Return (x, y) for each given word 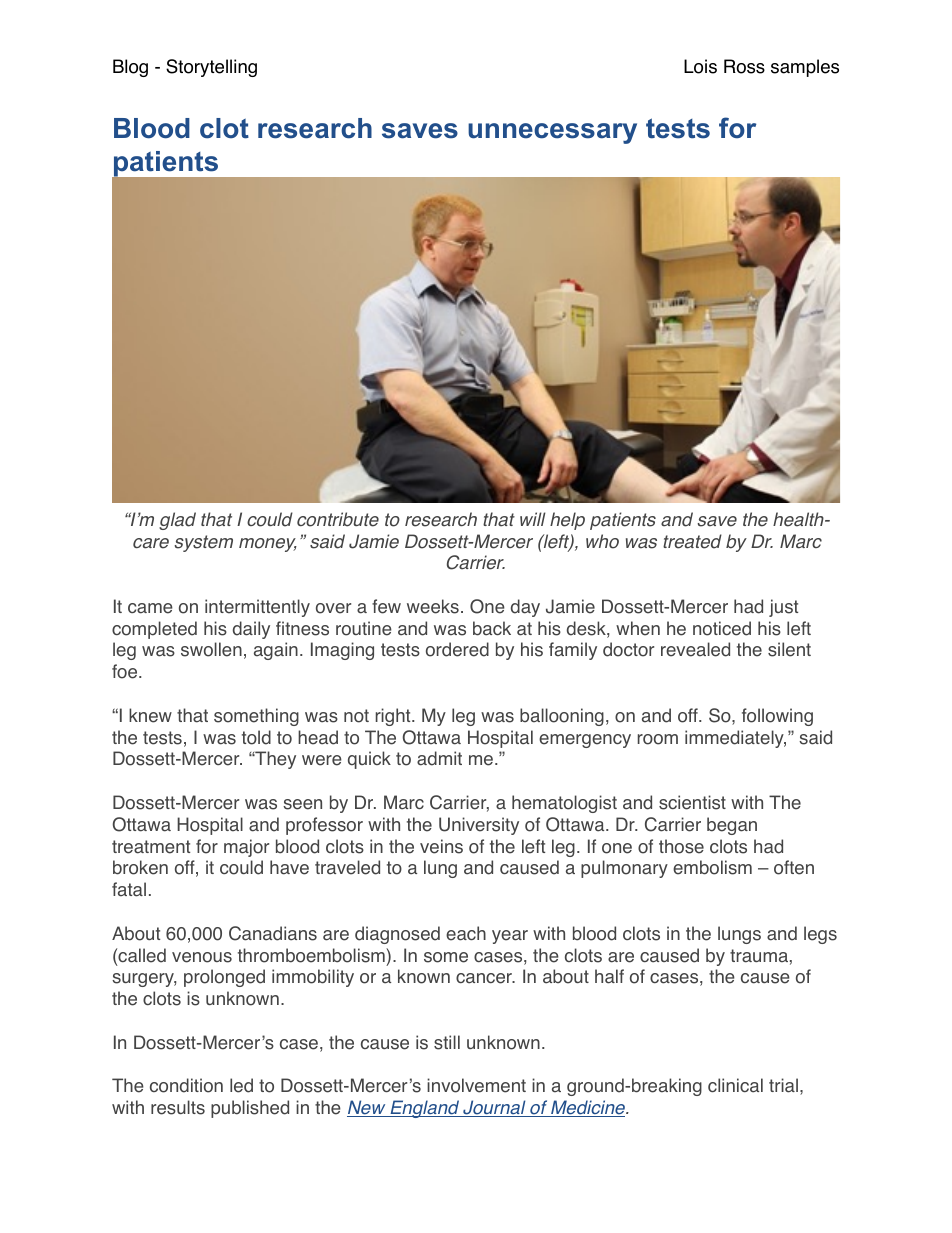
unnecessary (552, 133)
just (783, 608)
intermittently (257, 608)
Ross (744, 66)
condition (186, 1085)
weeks (433, 606)
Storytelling (211, 68)
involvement (476, 1085)
